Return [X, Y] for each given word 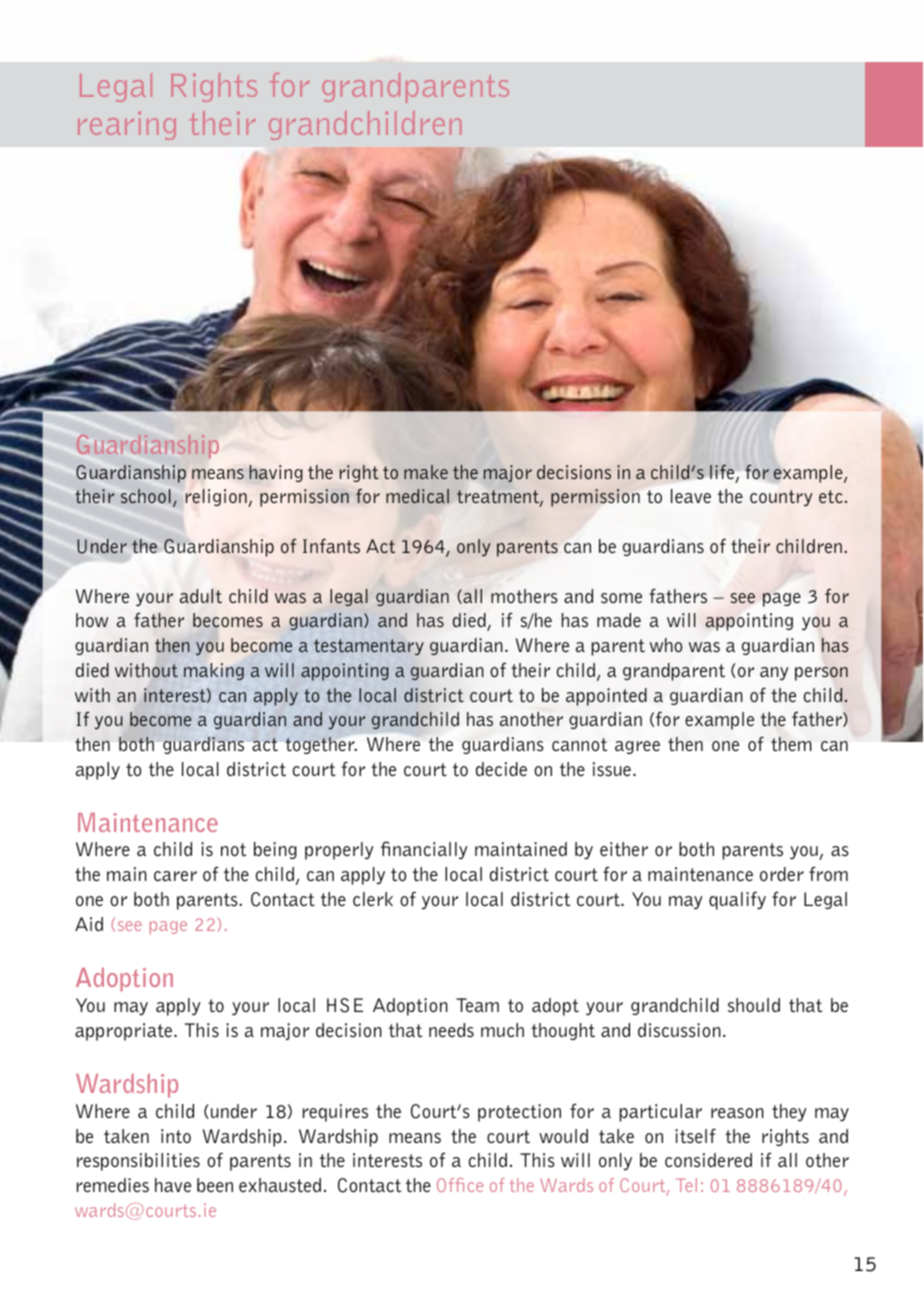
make [426, 472]
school [146, 496]
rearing [127, 126]
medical [417, 496]
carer [175, 876]
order [782, 874]
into [176, 1136]
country [781, 498]
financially [424, 850]
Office [460, 1185]
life [723, 473]
